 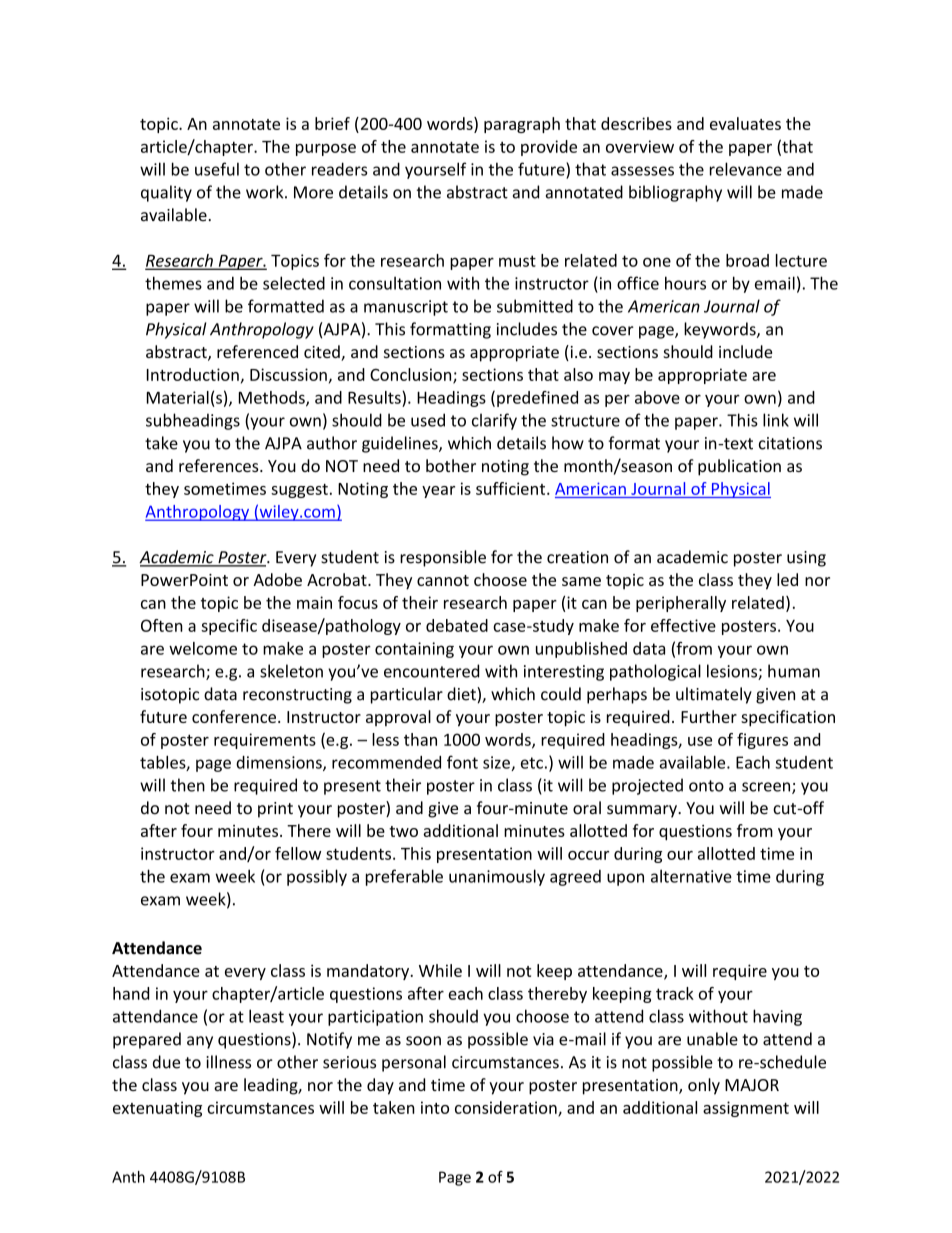 I want to click on relevance, so click(x=746, y=169).
